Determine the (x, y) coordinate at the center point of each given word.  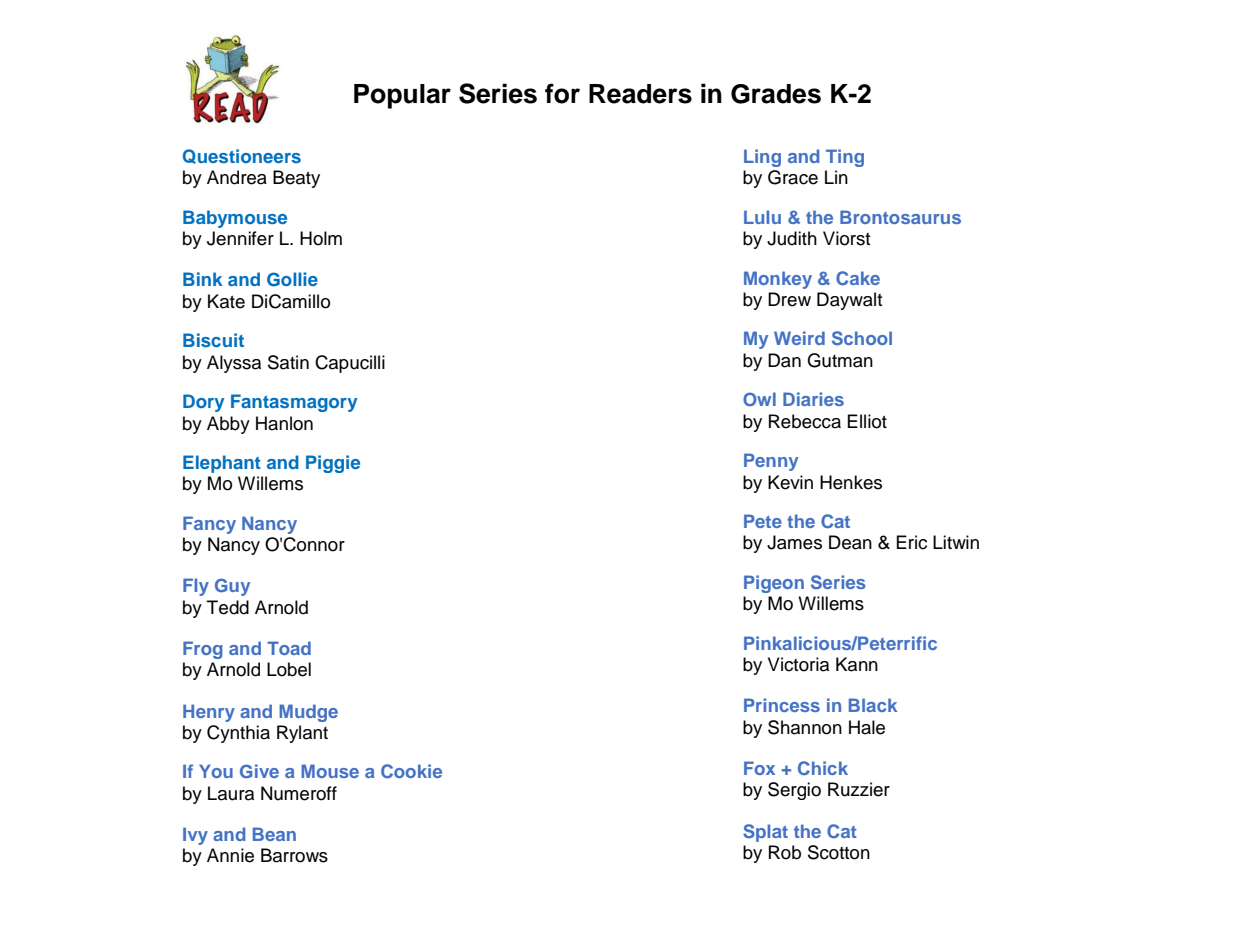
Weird (799, 338)
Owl (759, 399)
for (562, 93)
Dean (850, 542)
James (794, 542)
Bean (274, 834)
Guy (232, 587)
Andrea (237, 177)
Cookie (411, 771)
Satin (288, 362)
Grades (776, 94)
